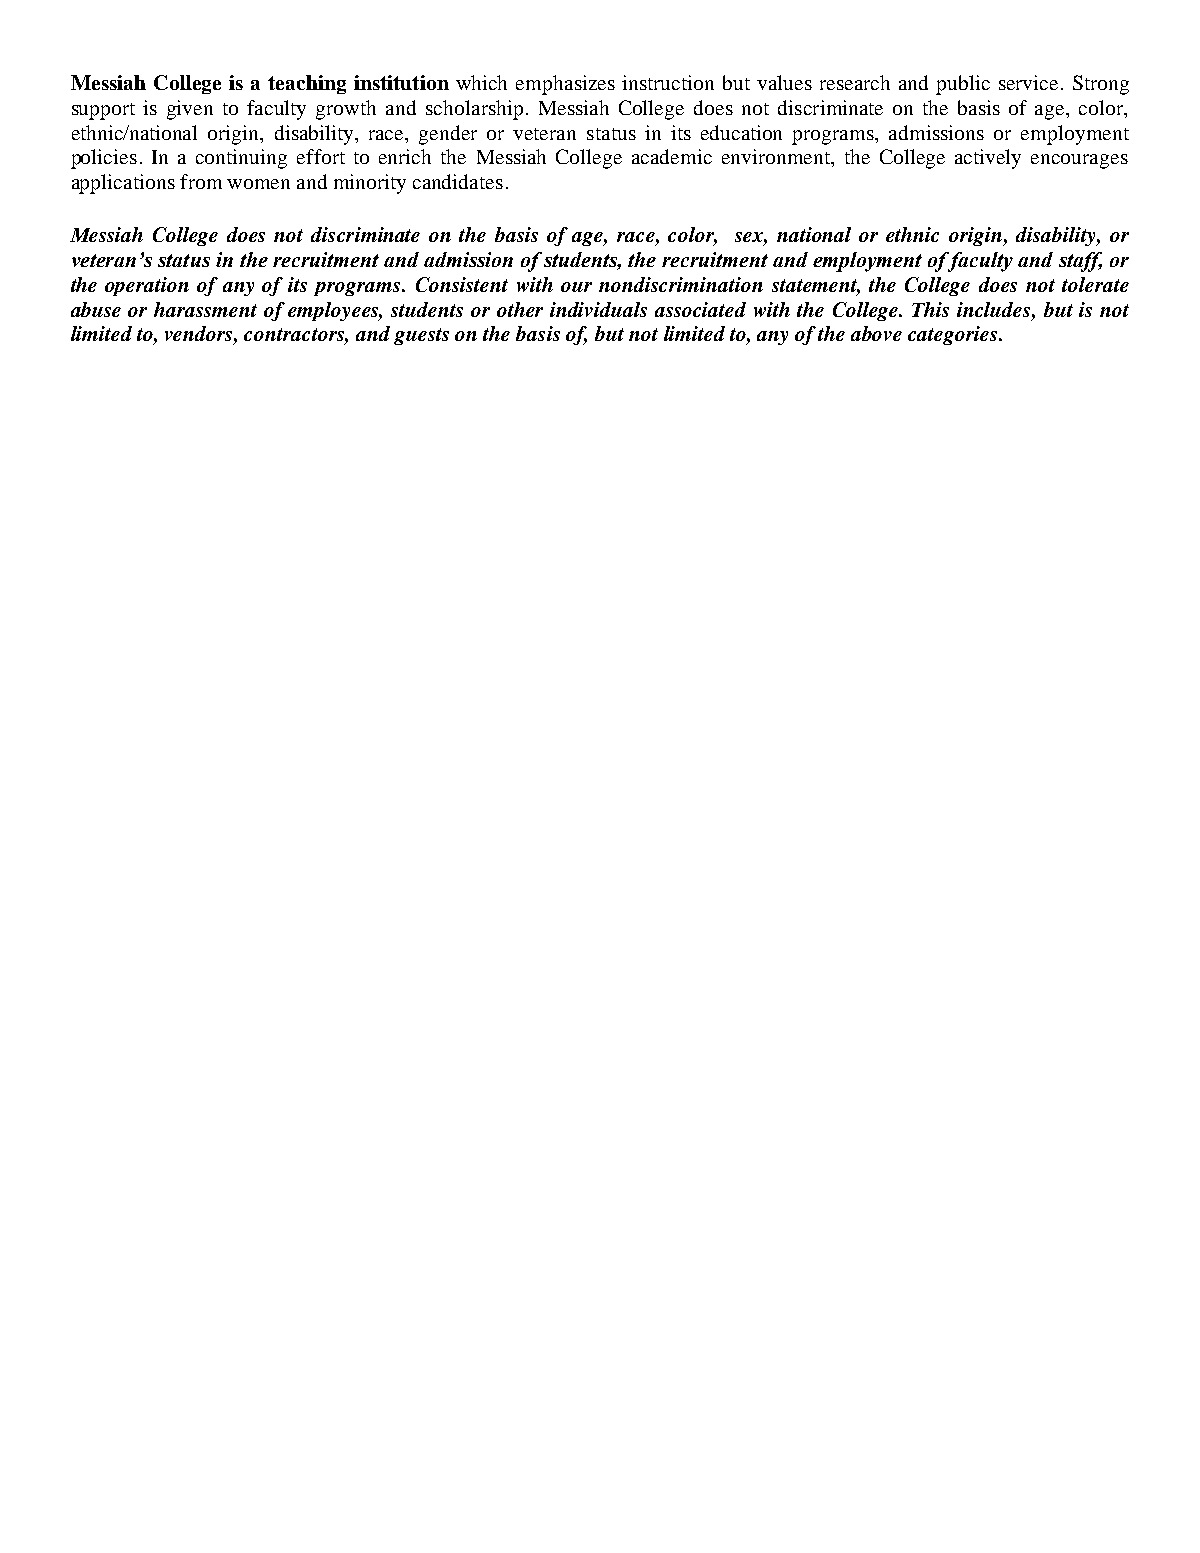 Image resolution: width=1200 pixels, height=1553 pixels. What do you see at coordinates (565, 85) in the document?
I see `emphasizes` at bounding box center [565, 85].
